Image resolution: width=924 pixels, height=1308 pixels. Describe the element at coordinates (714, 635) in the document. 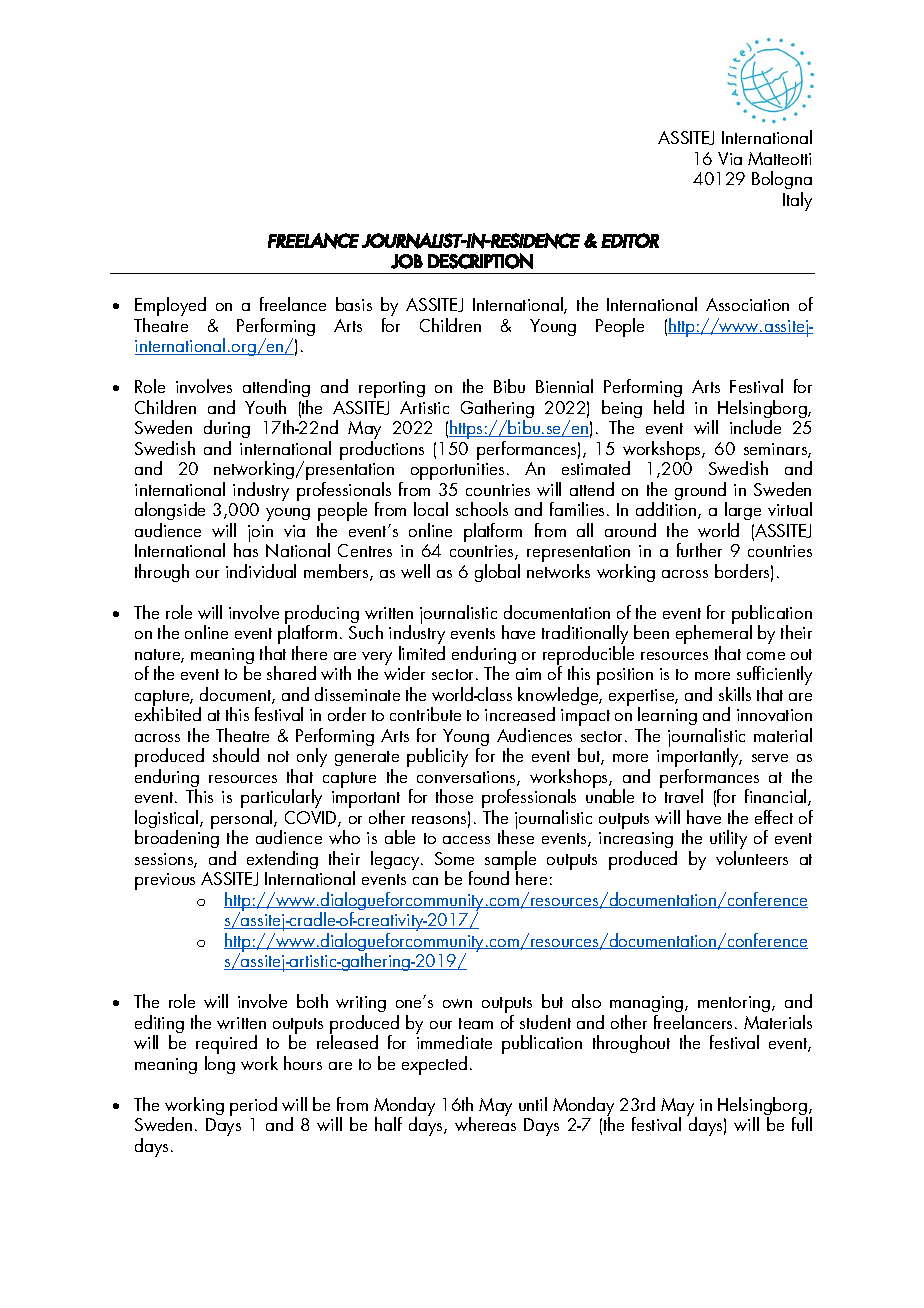

I see `ephemeral` at that location.
